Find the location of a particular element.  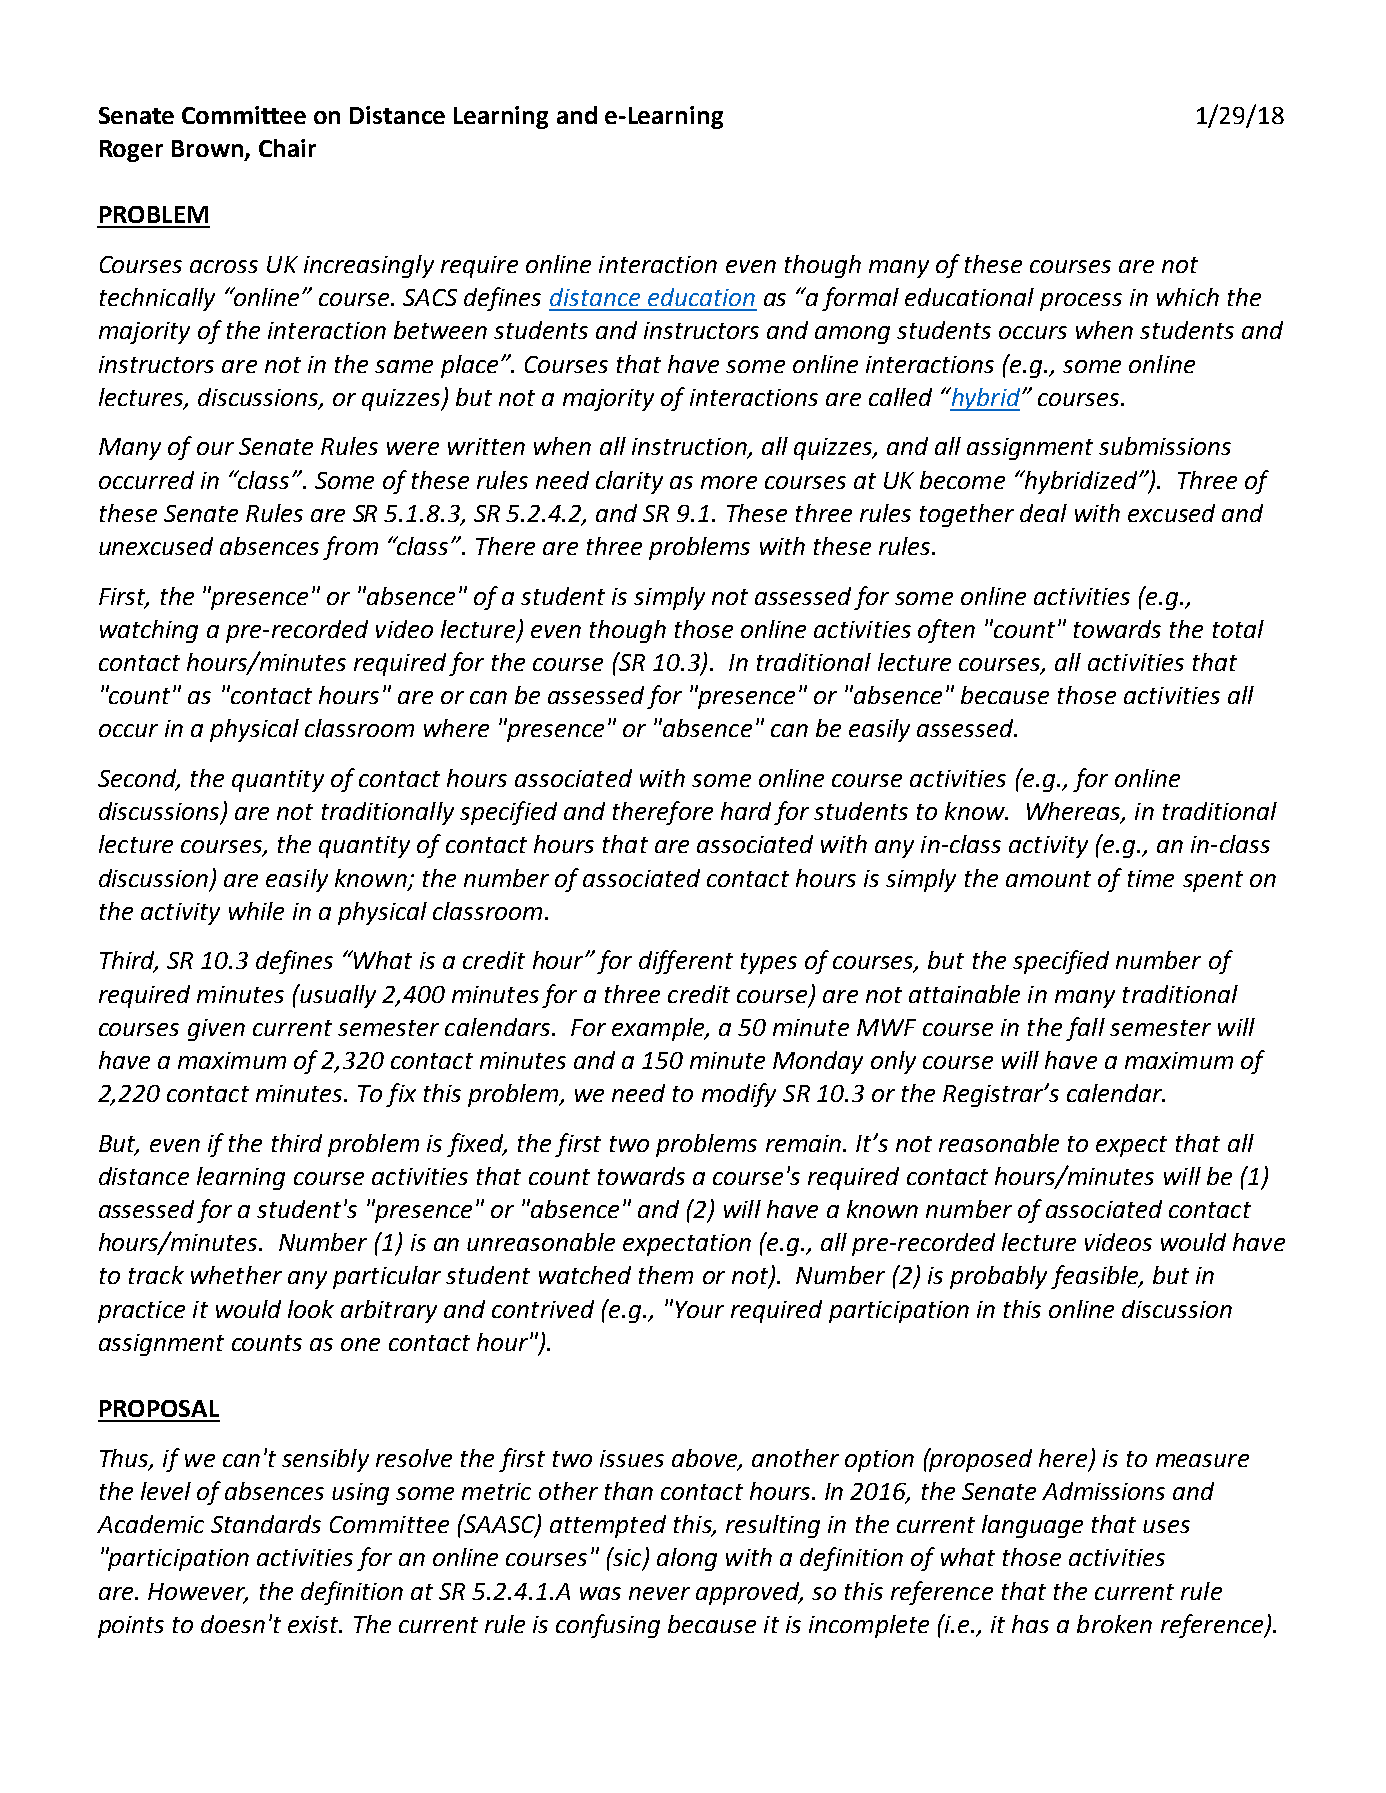

different is located at coordinates (686, 962).
